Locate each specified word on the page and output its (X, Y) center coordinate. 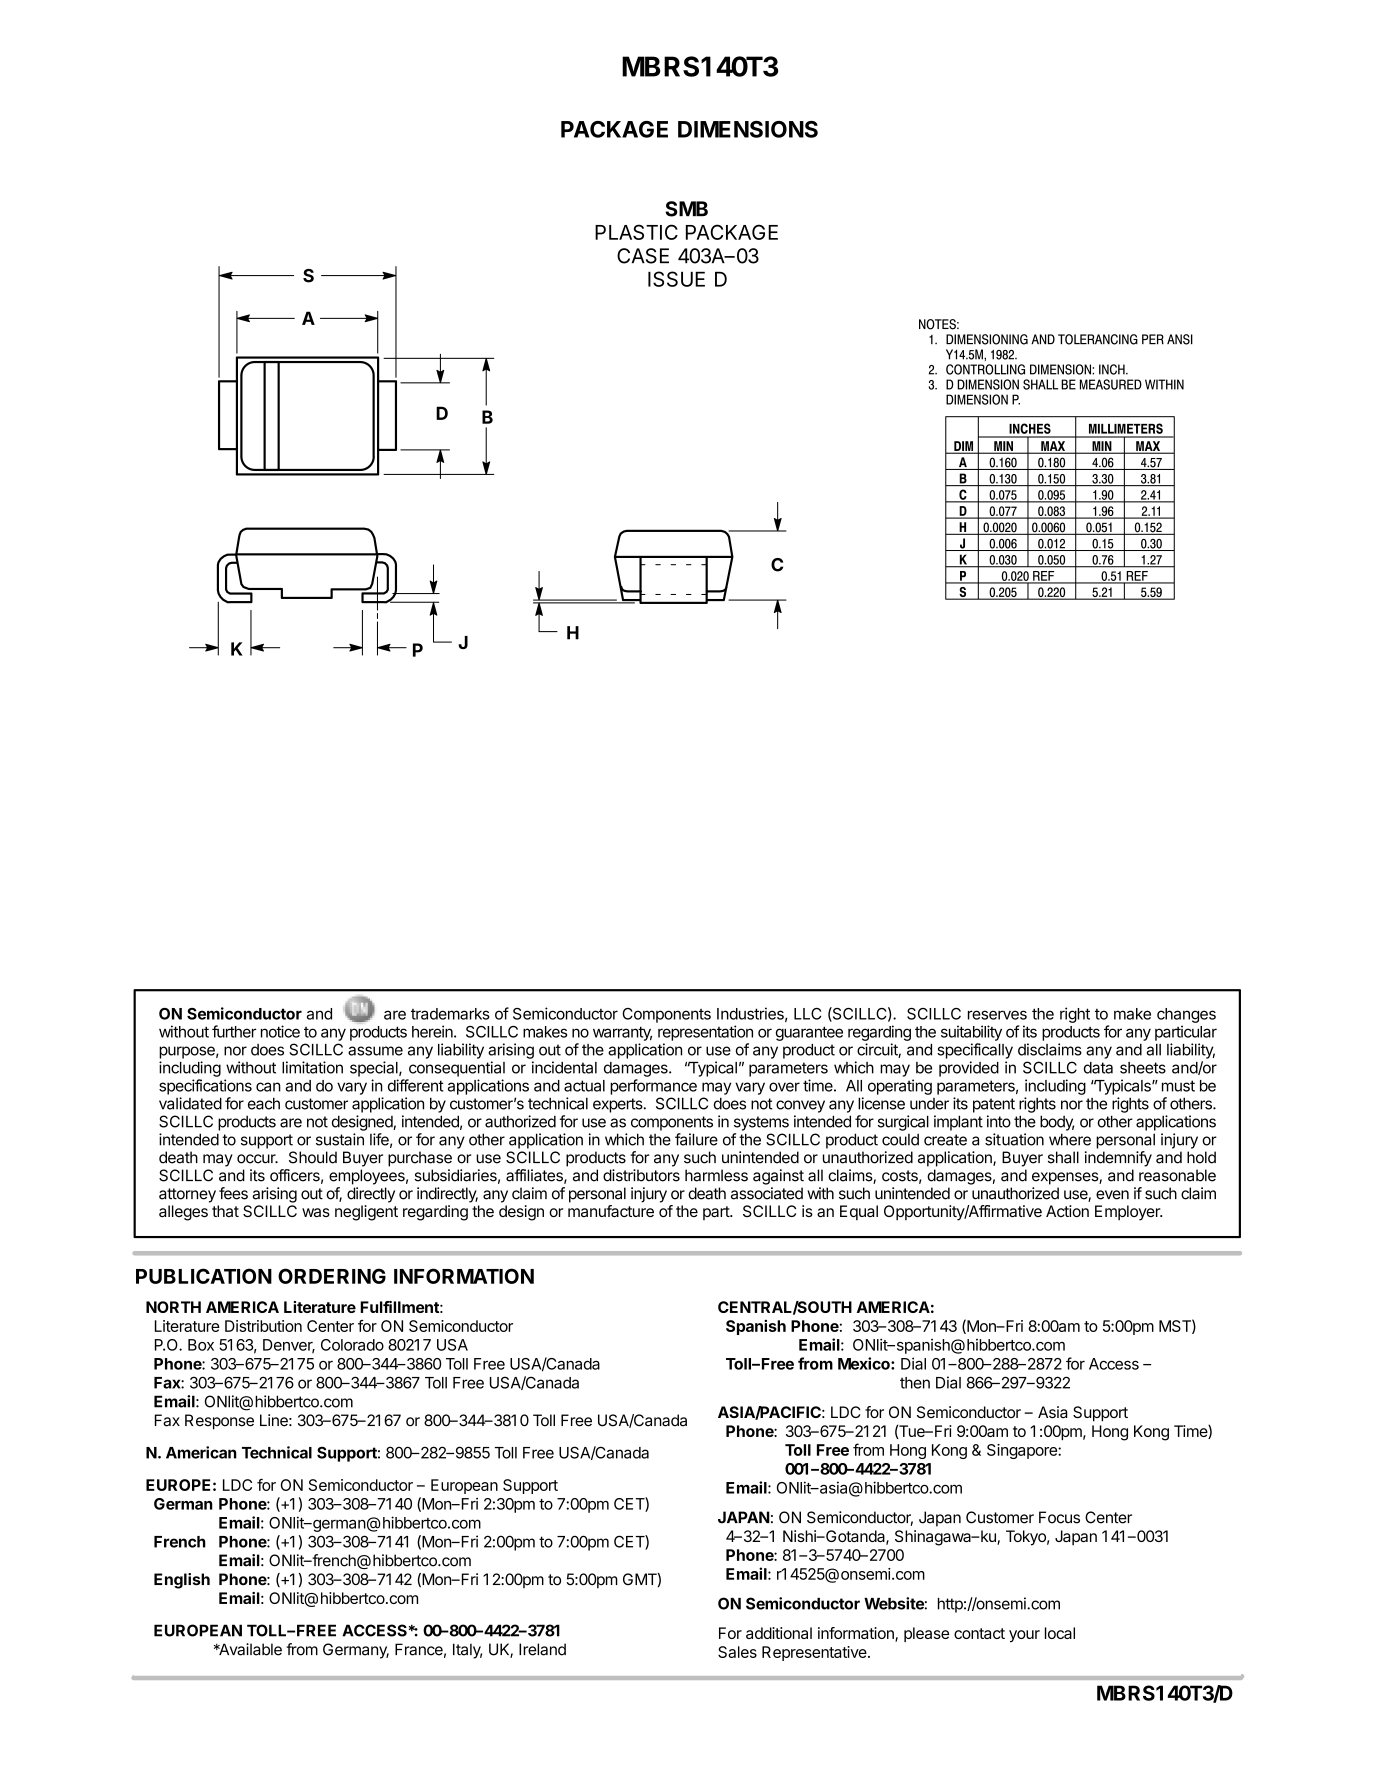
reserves (997, 1015)
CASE (643, 256)
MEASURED (1111, 384)
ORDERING (332, 1276)
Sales (737, 1652)
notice (280, 1031)
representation (705, 1033)
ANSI (1180, 339)
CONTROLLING (985, 369)
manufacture (611, 1211)
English (182, 1581)
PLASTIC (636, 232)
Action (1067, 1211)
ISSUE (676, 279)
